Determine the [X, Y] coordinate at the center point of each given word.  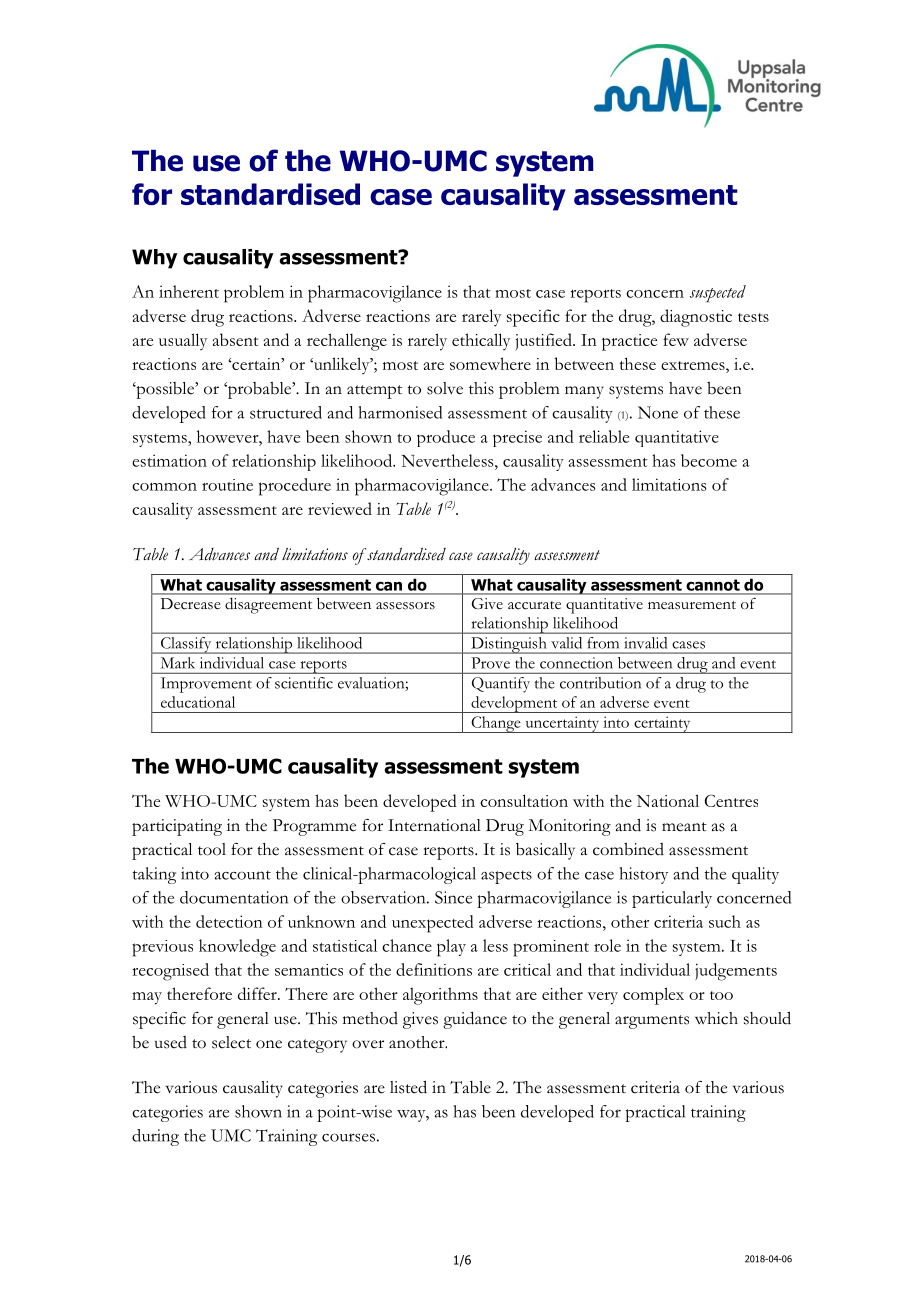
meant [684, 827]
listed [408, 1087]
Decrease [191, 604]
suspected [718, 294]
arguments [652, 1022]
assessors [405, 606]
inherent [189, 291]
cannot [713, 585]
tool [212, 849]
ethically [481, 342]
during [155, 1137]
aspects [506, 877]
